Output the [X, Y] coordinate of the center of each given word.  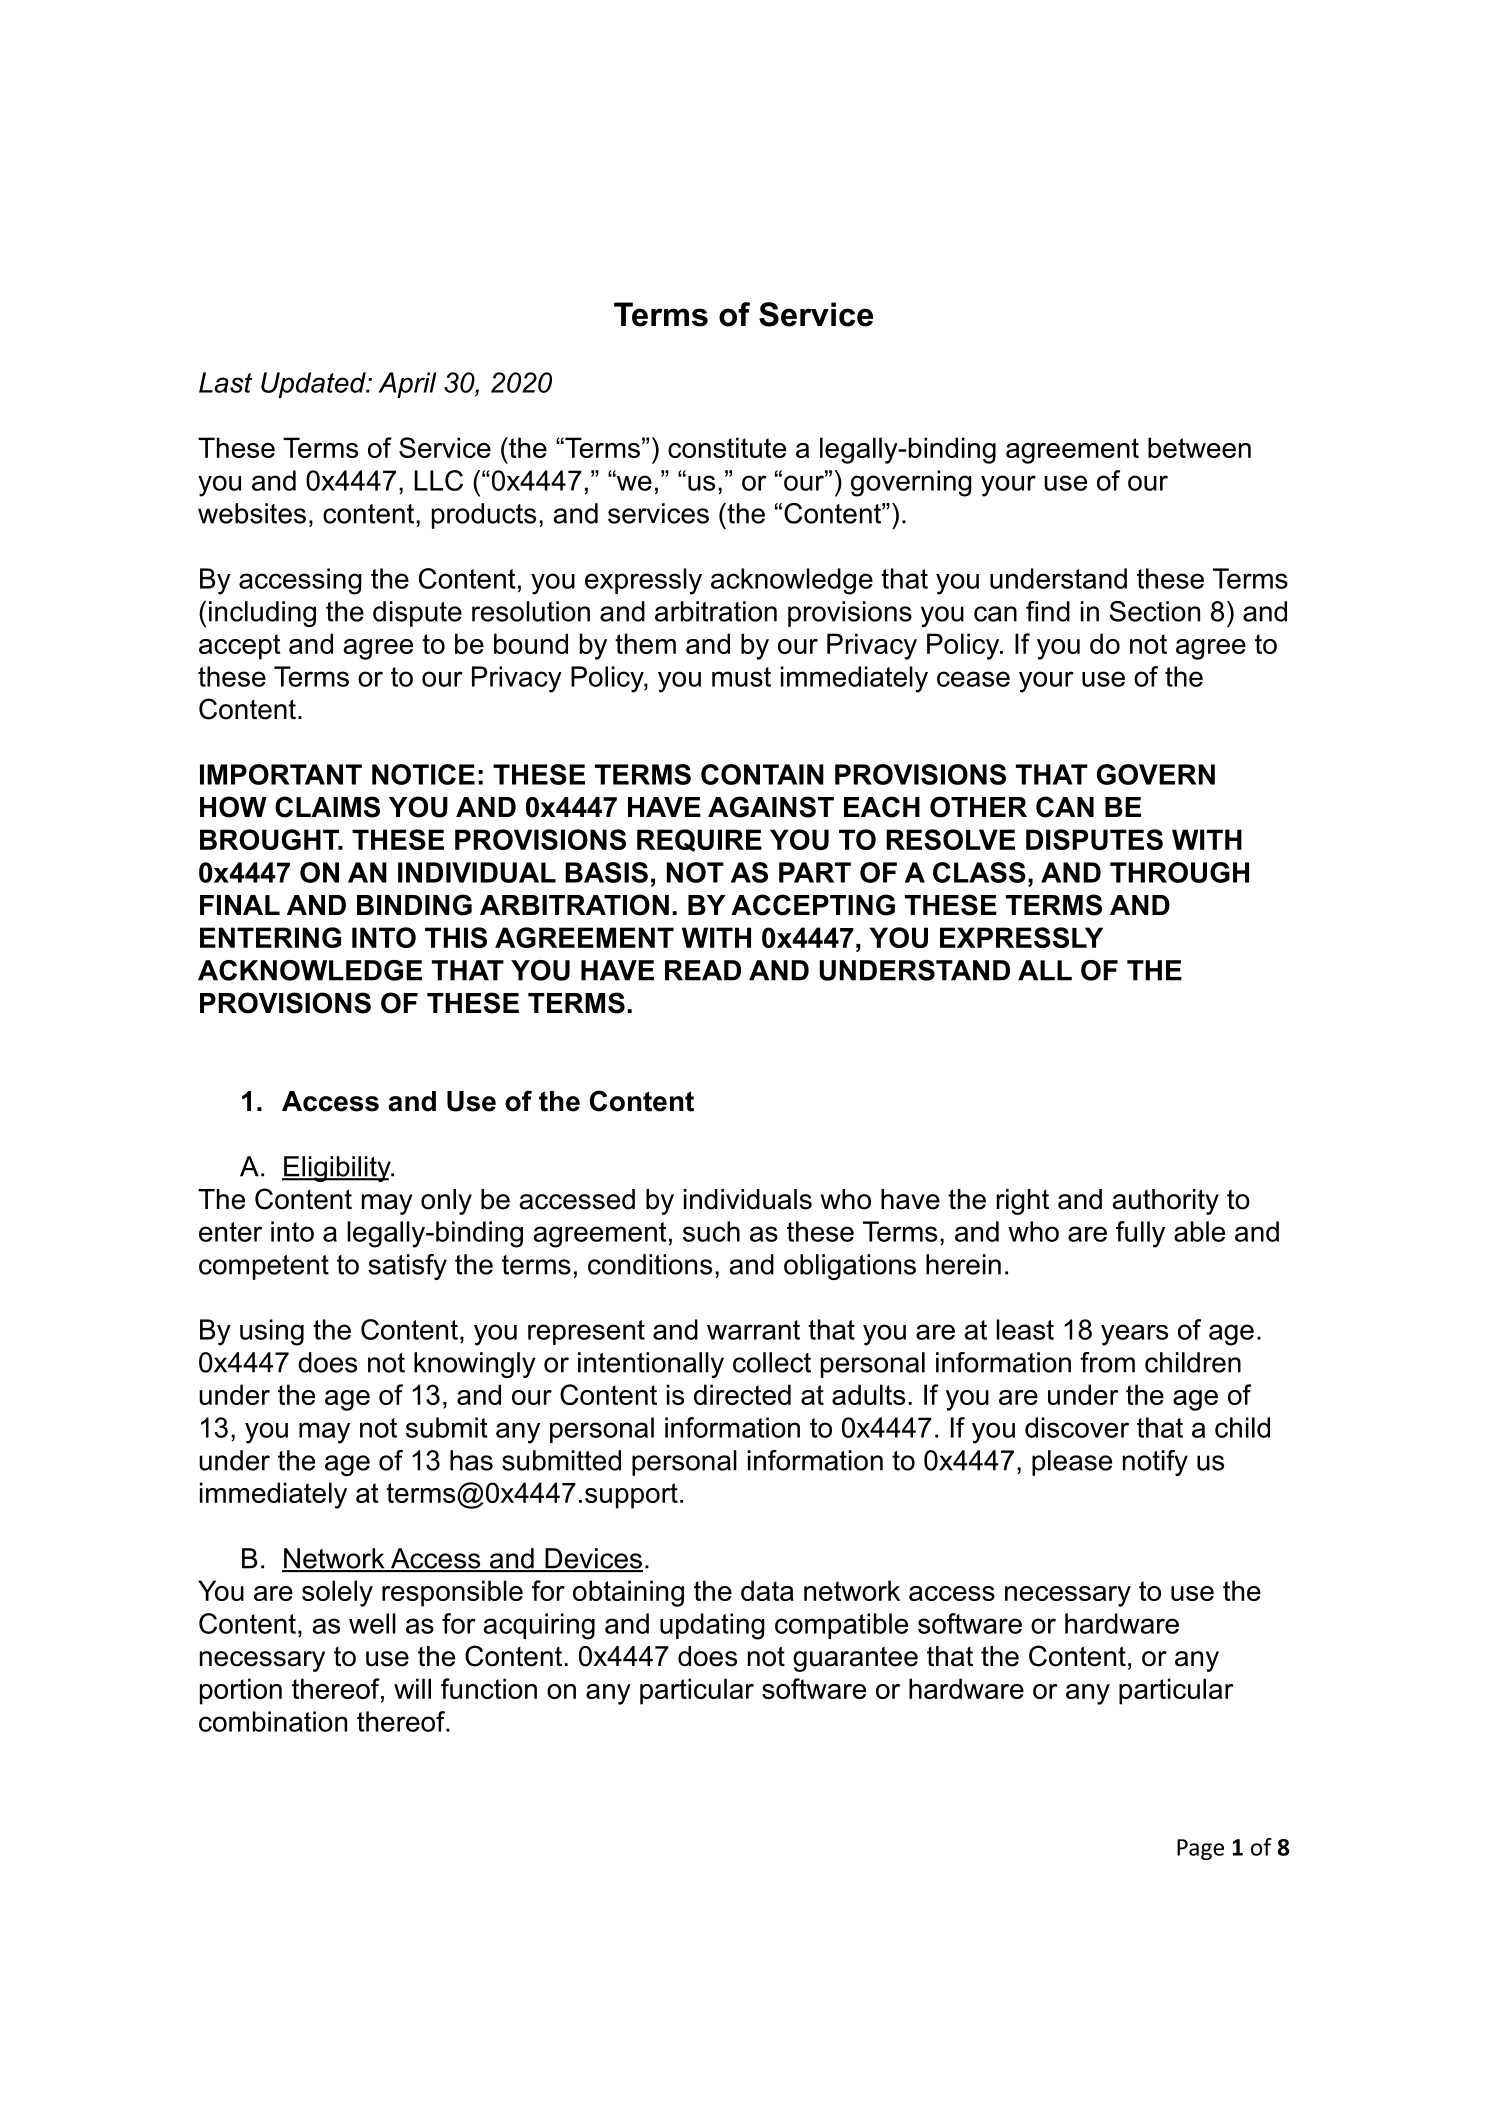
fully [1140, 1234]
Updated [314, 385]
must [741, 677]
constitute [727, 447]
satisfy [407, 1267]
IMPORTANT [281, 774]
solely [337, 1593]
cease [973, 679]
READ [703, 970]
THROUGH [1179, 872]
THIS [456, 937]
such [711, 1231]
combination [273, 1721]
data [767, 1590]
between [1199, 447]
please [1072, 1463]
